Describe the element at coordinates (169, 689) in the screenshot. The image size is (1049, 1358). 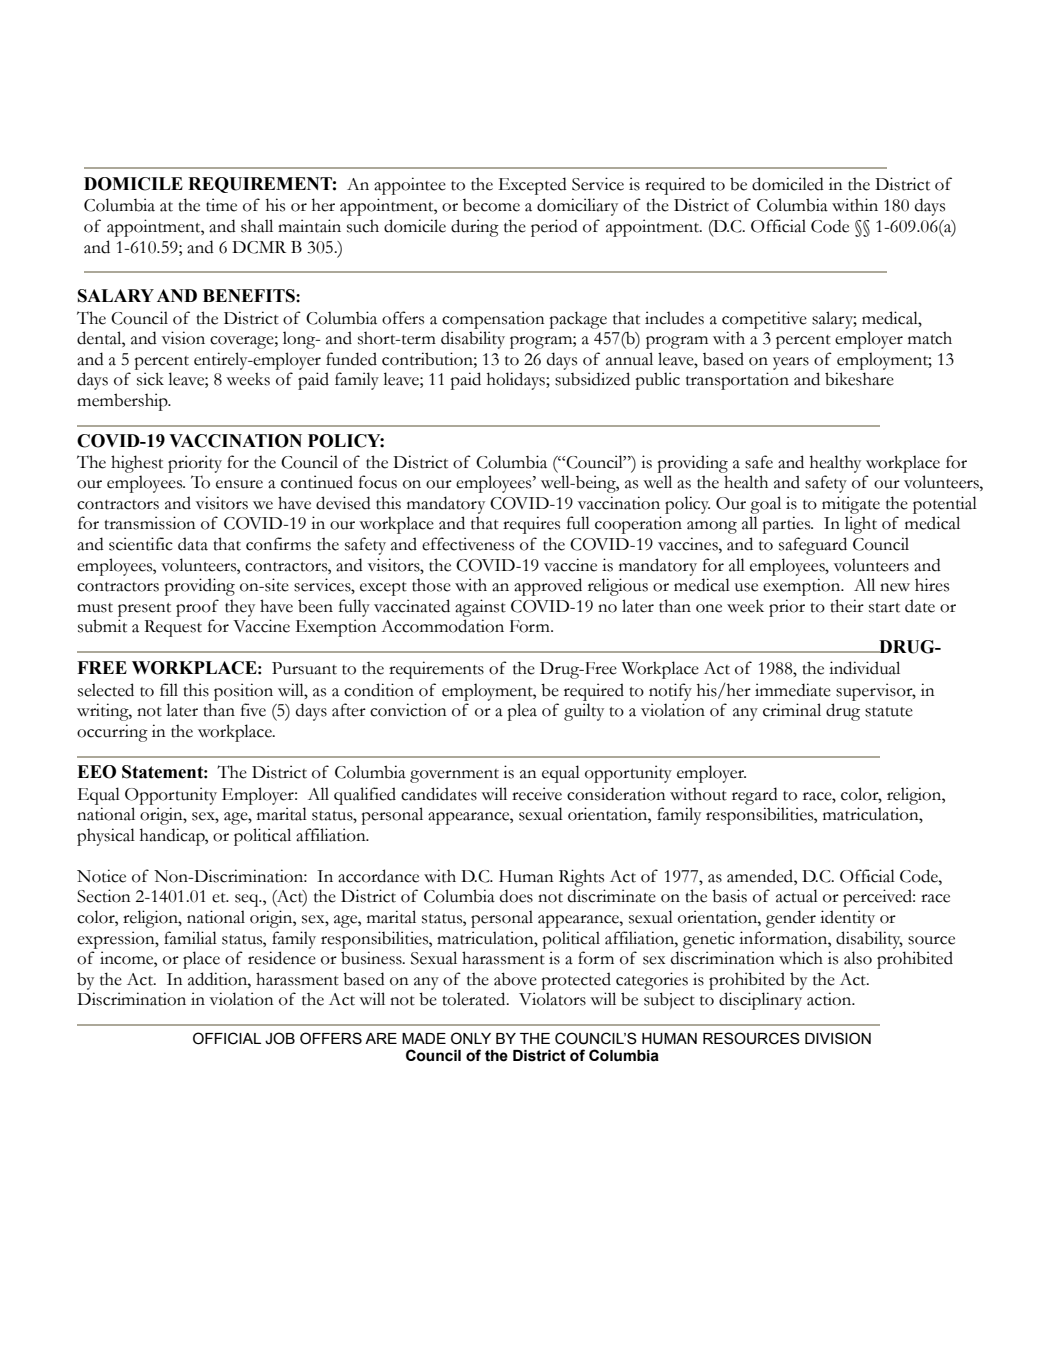
I see `fill` at that location.
